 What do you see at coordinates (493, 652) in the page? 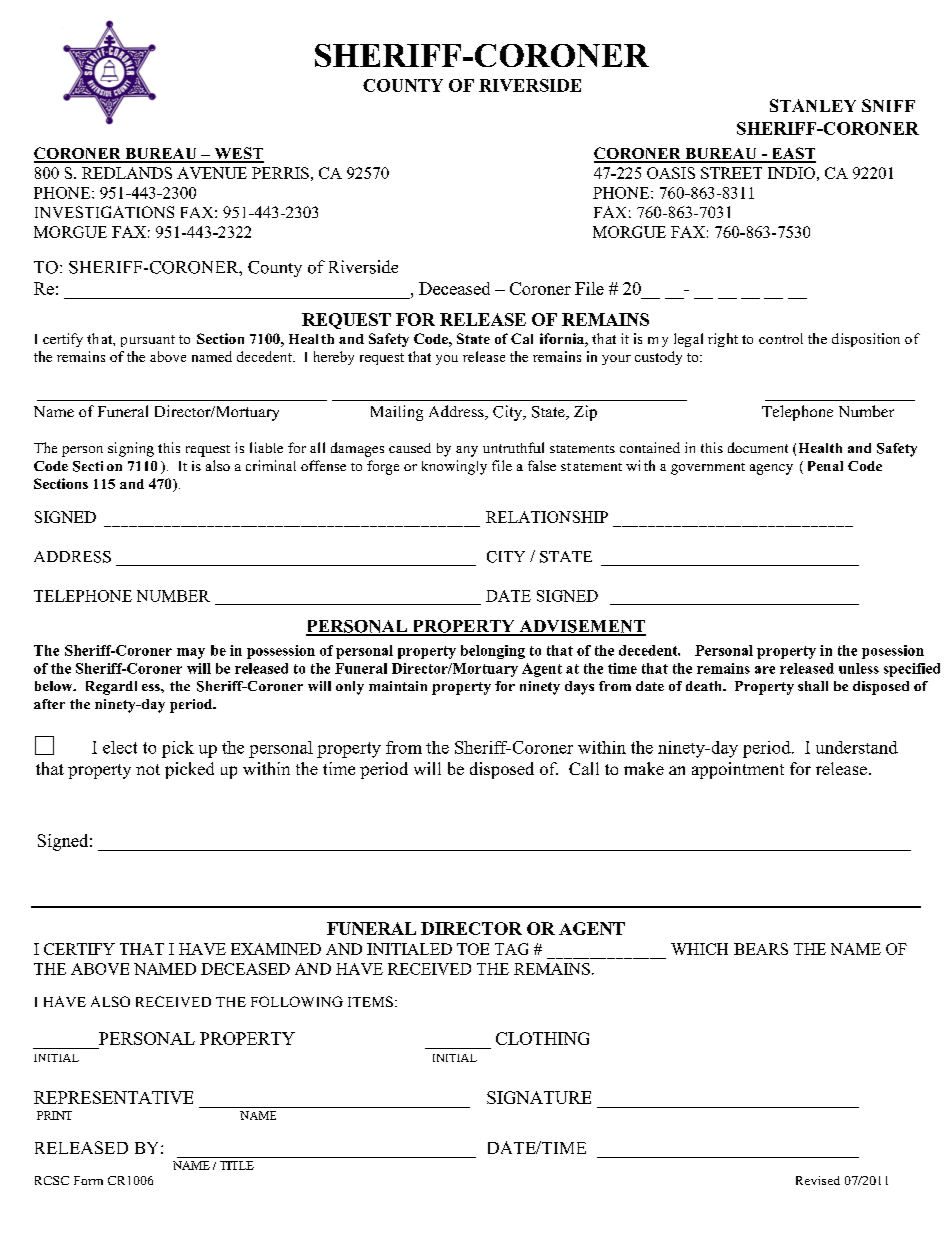
I see `belonging` at bounding box center [493, 652].
